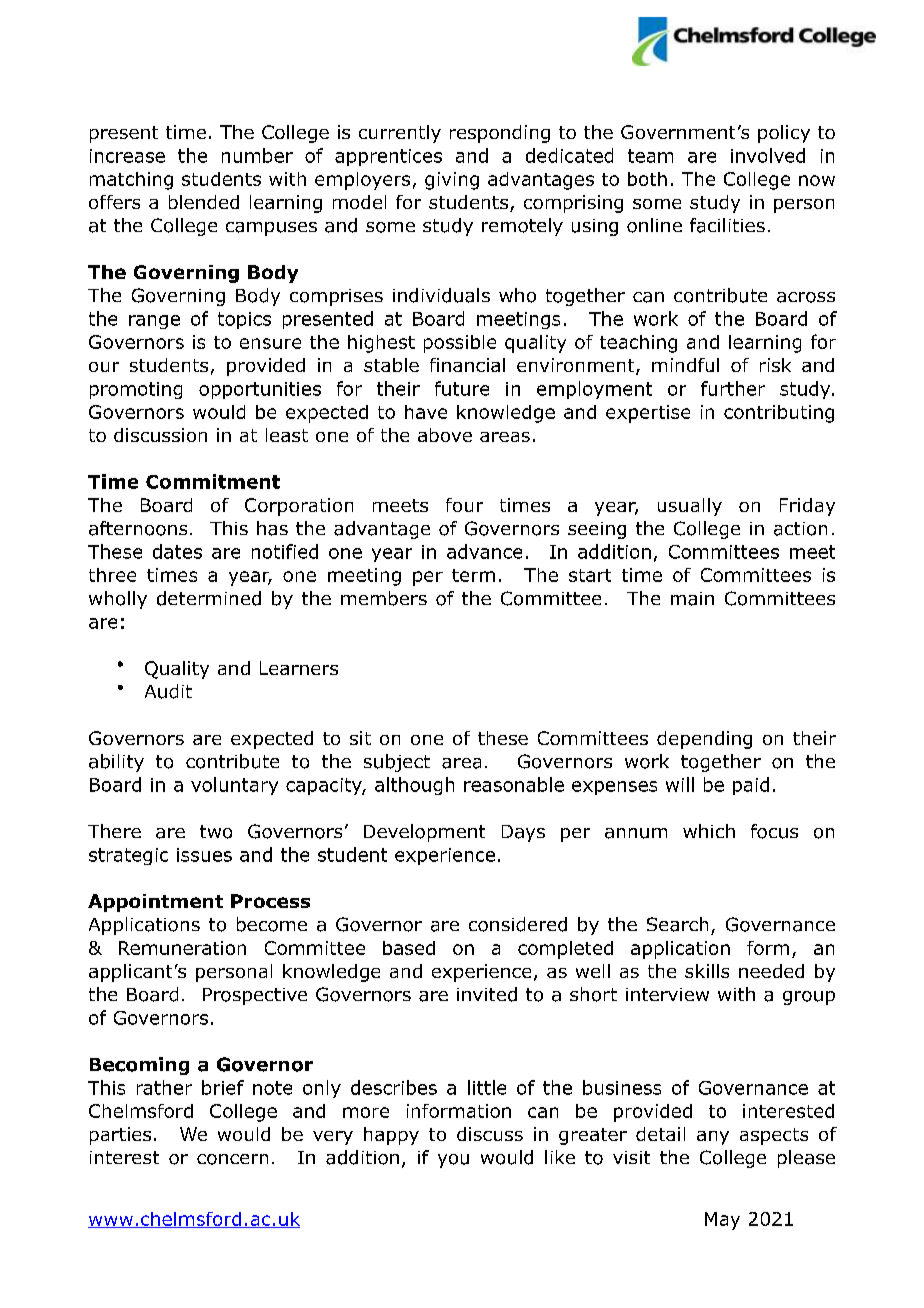  What do you see at coordinates (445, 435) in the document?
I see `above` at bounding box center [445, 435].
